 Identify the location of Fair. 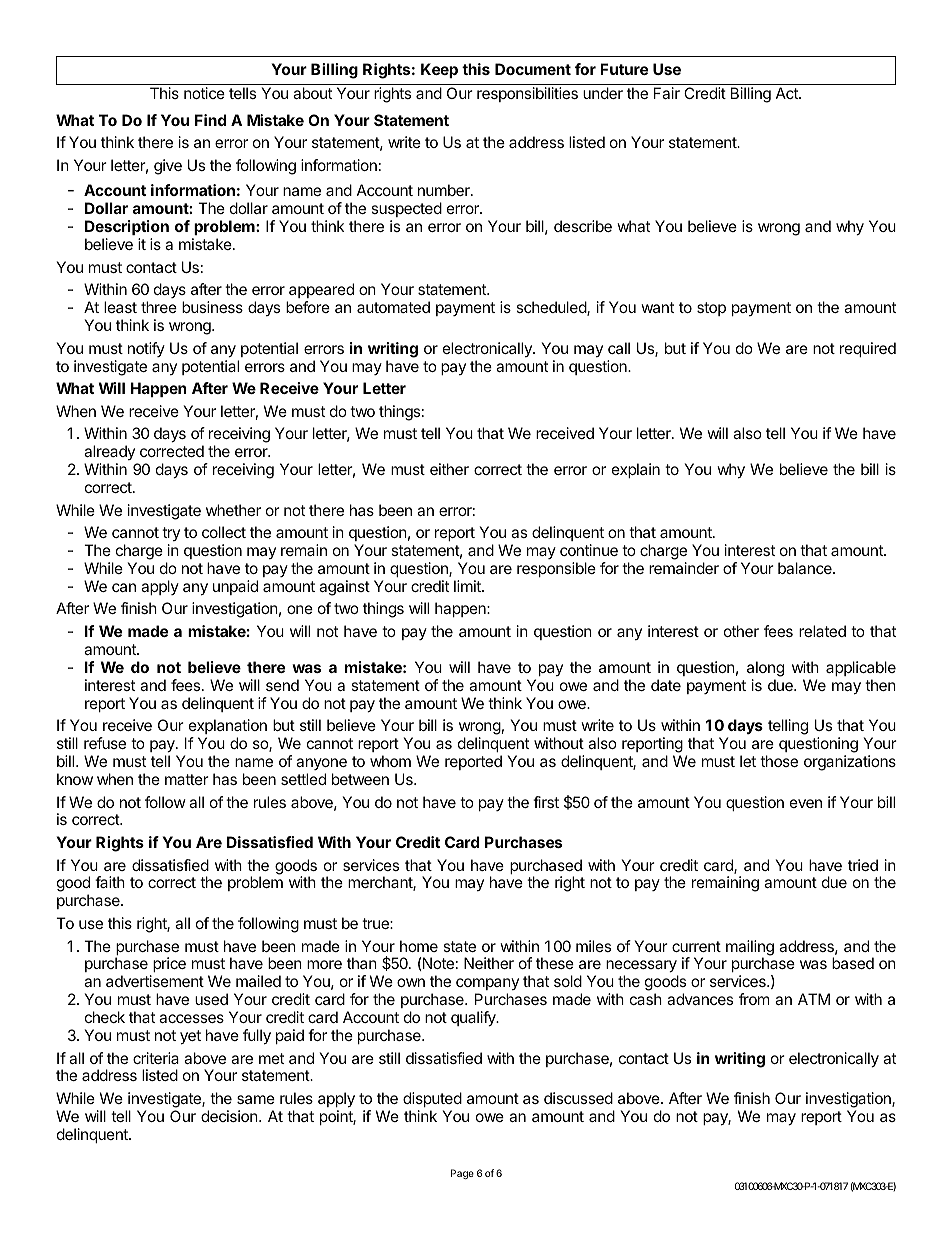
(667, 93).
